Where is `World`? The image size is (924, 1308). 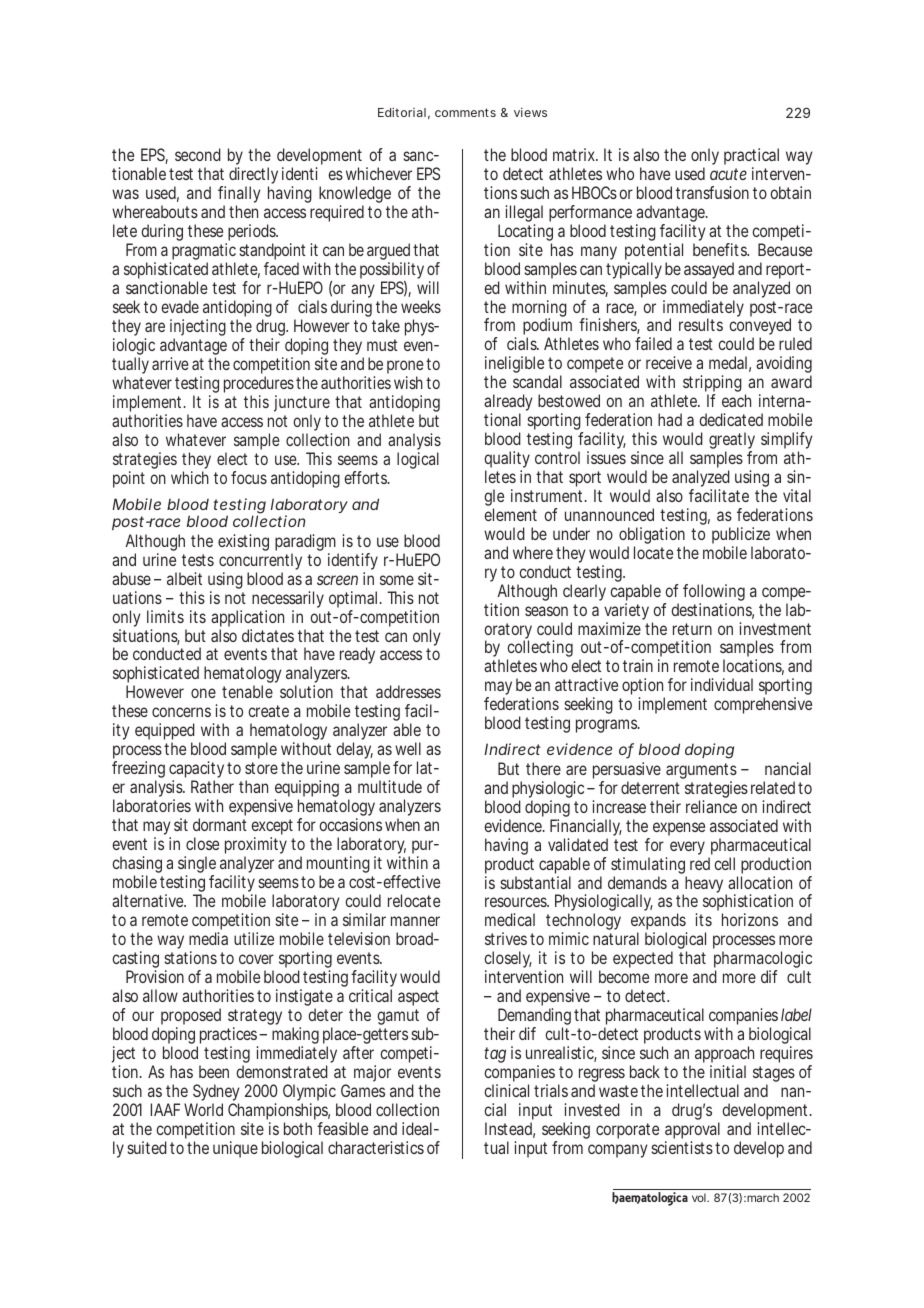 World is located at coordinates (203, 1109).
